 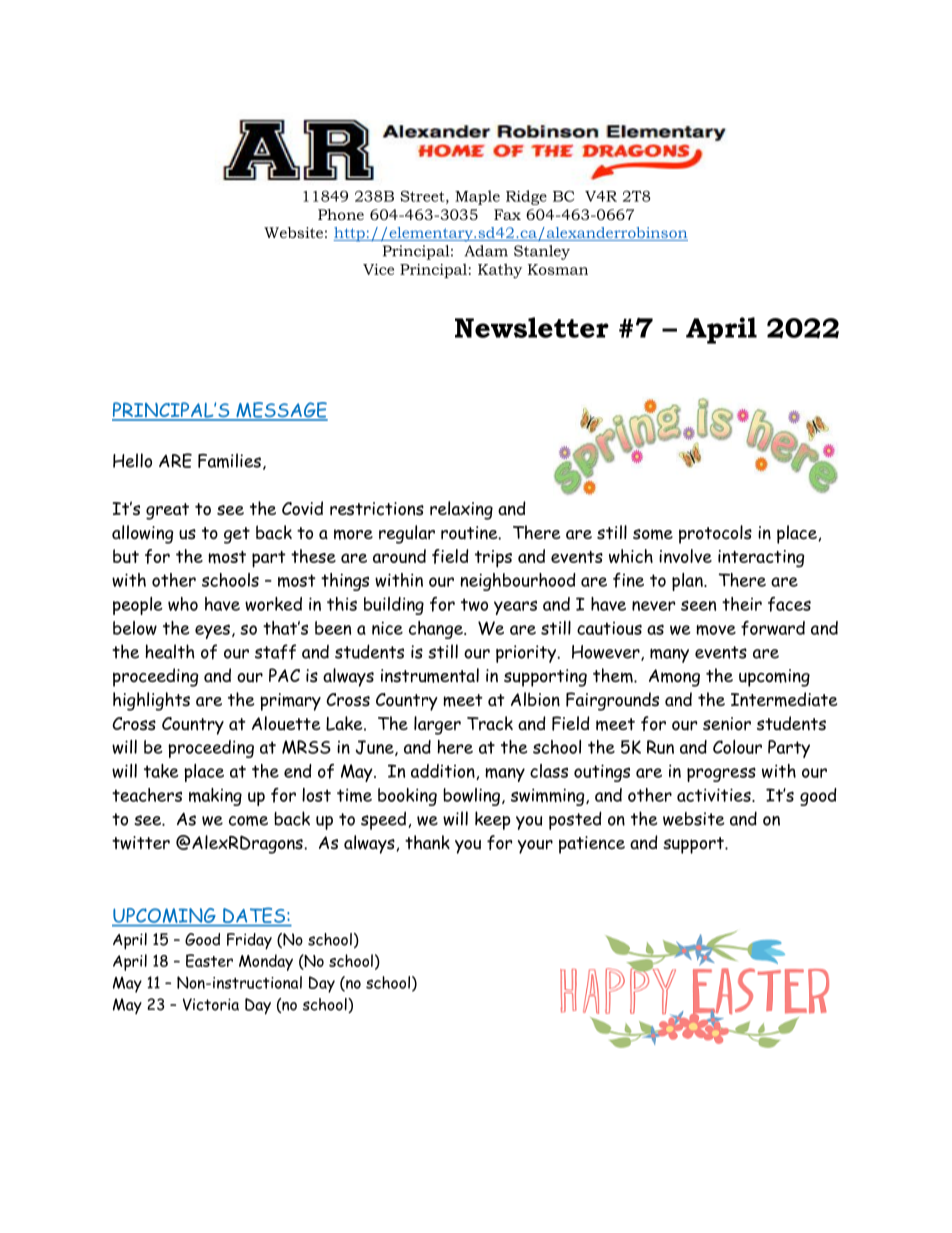 I want to click on Stanley, so click(x=542, y=252).
